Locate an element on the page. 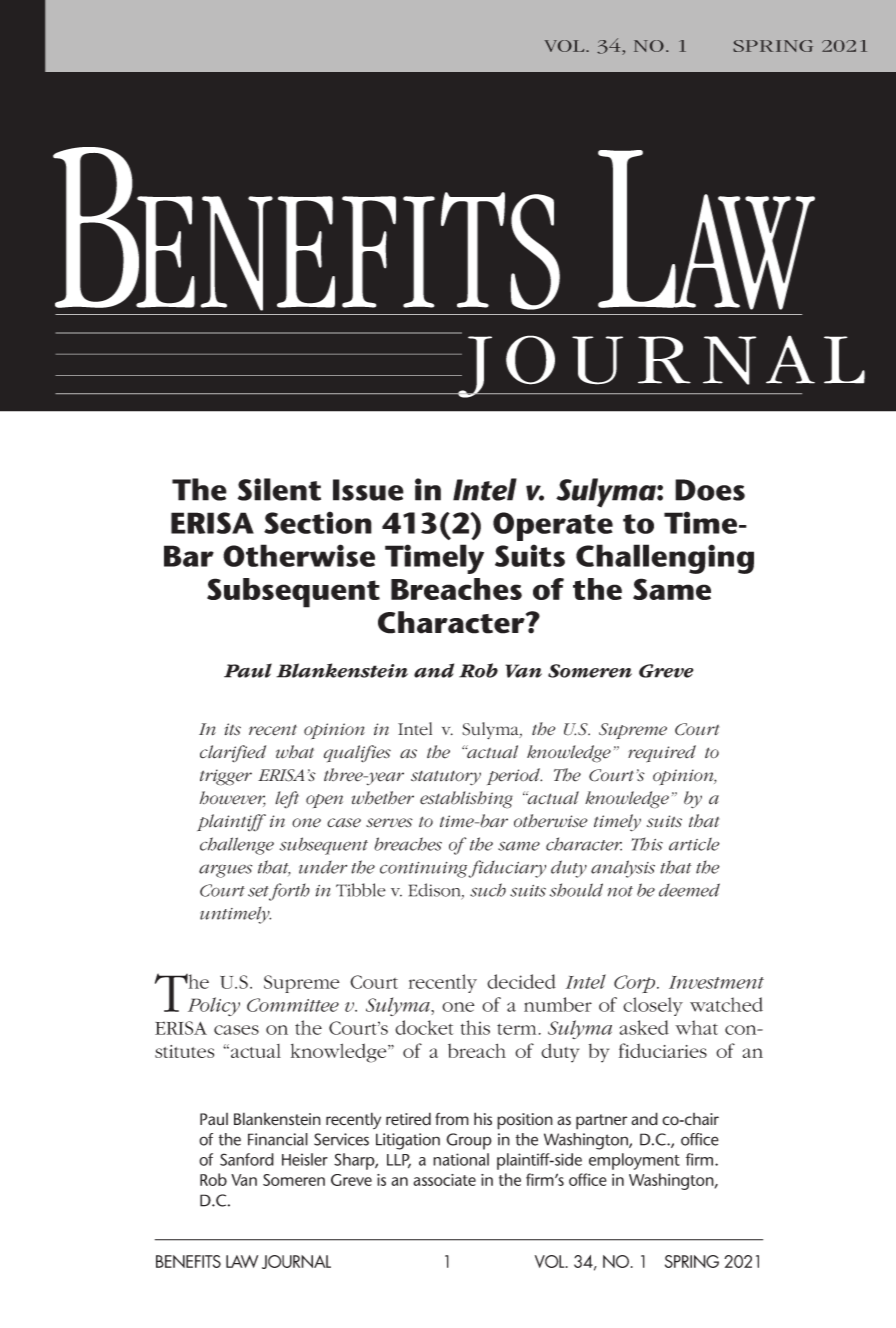 The width and height of the page is (896, 1328). establishing is located at coordinates (466, 800).
